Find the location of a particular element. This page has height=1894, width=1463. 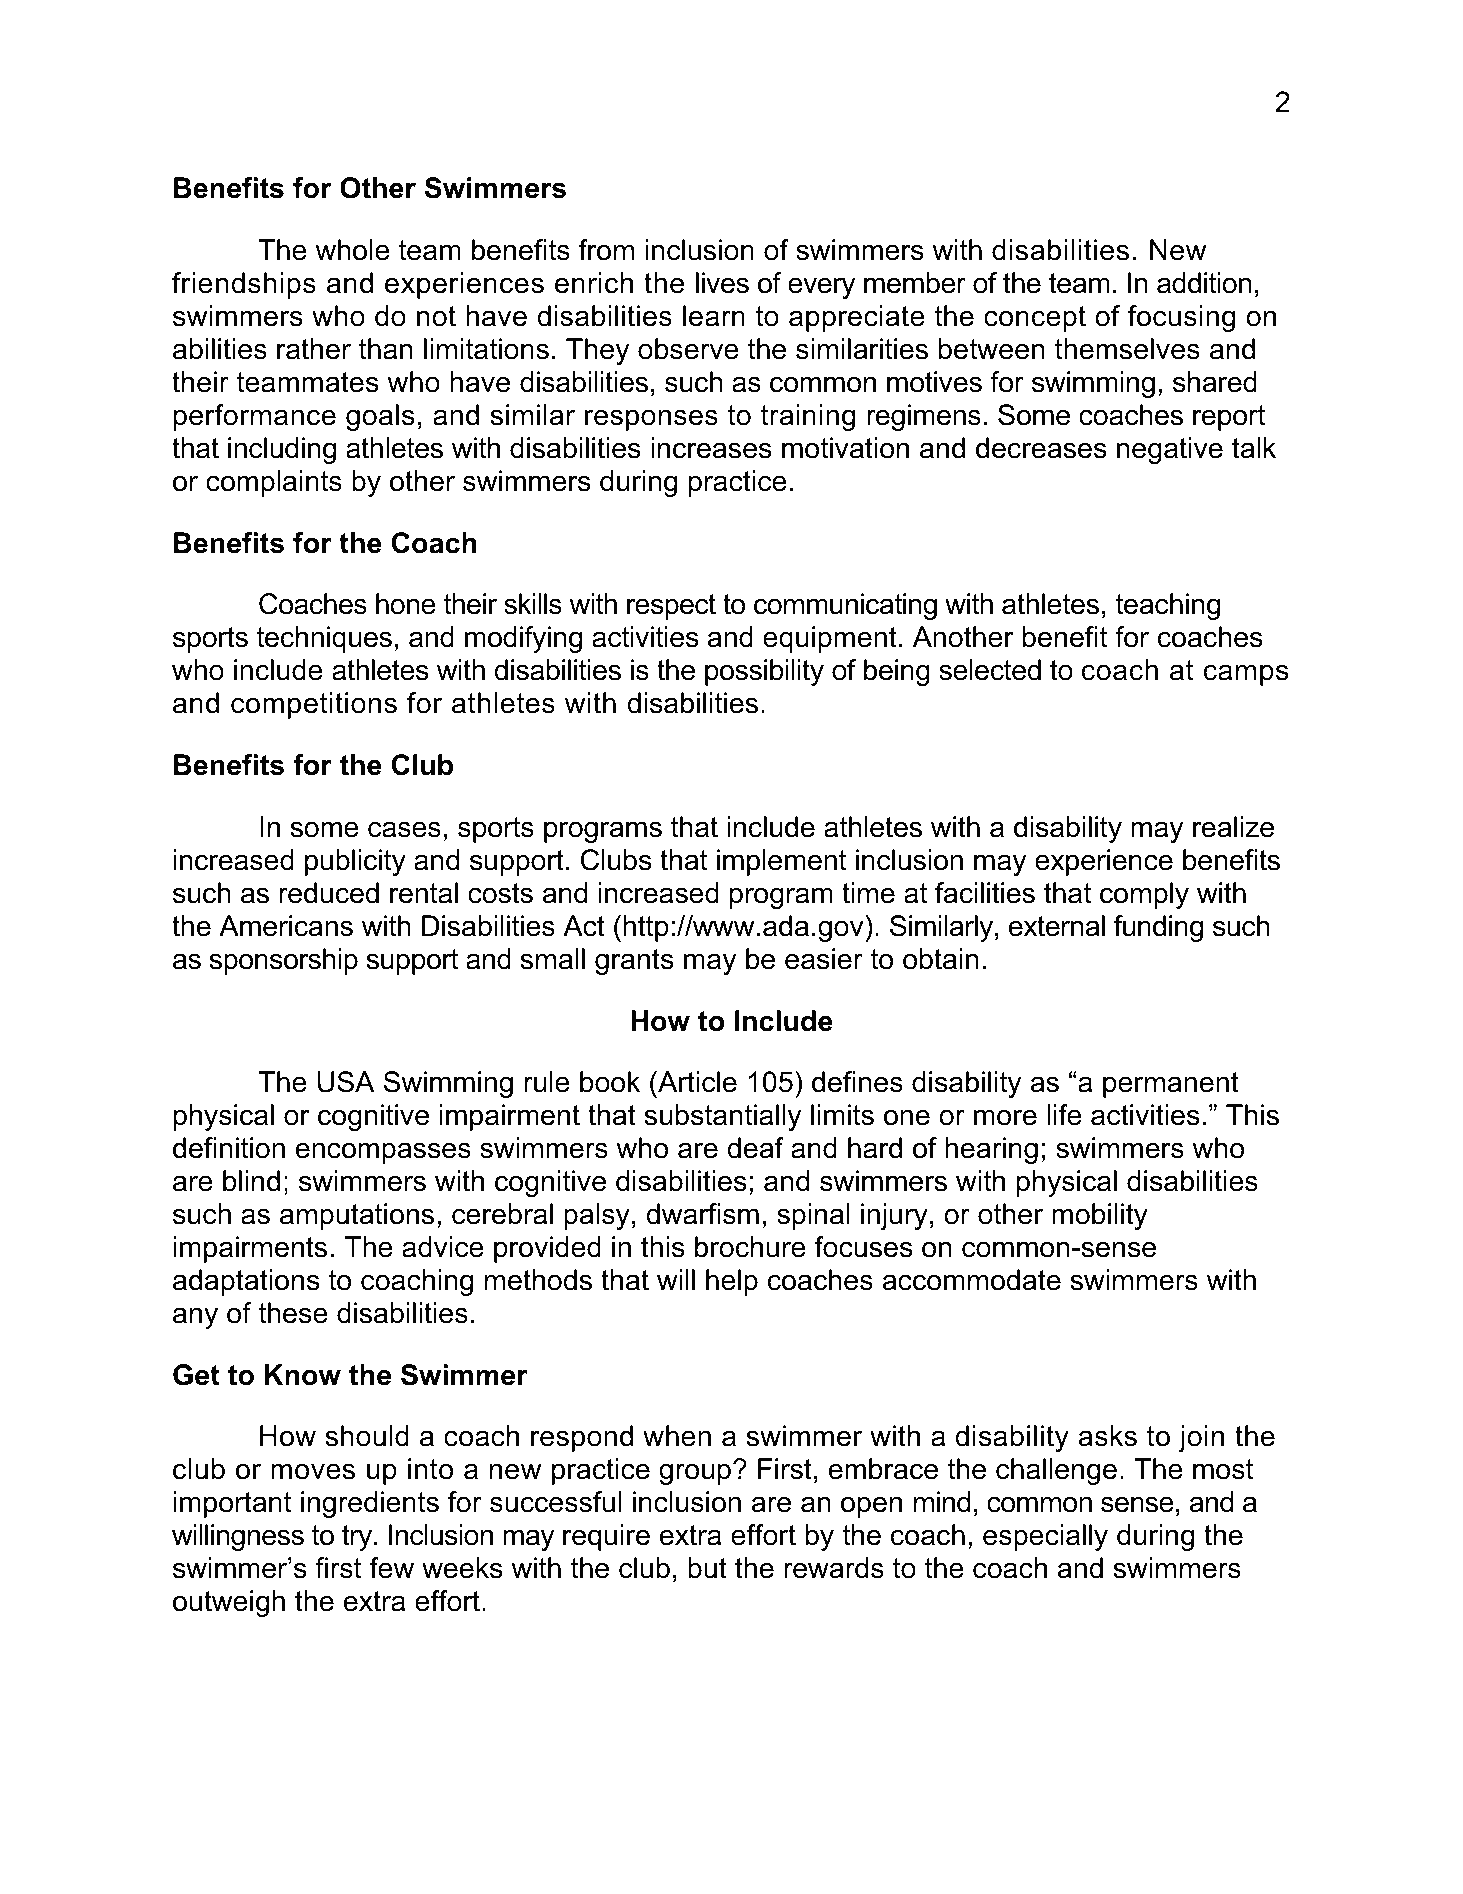

lives is located at coordinates (722, 283).
